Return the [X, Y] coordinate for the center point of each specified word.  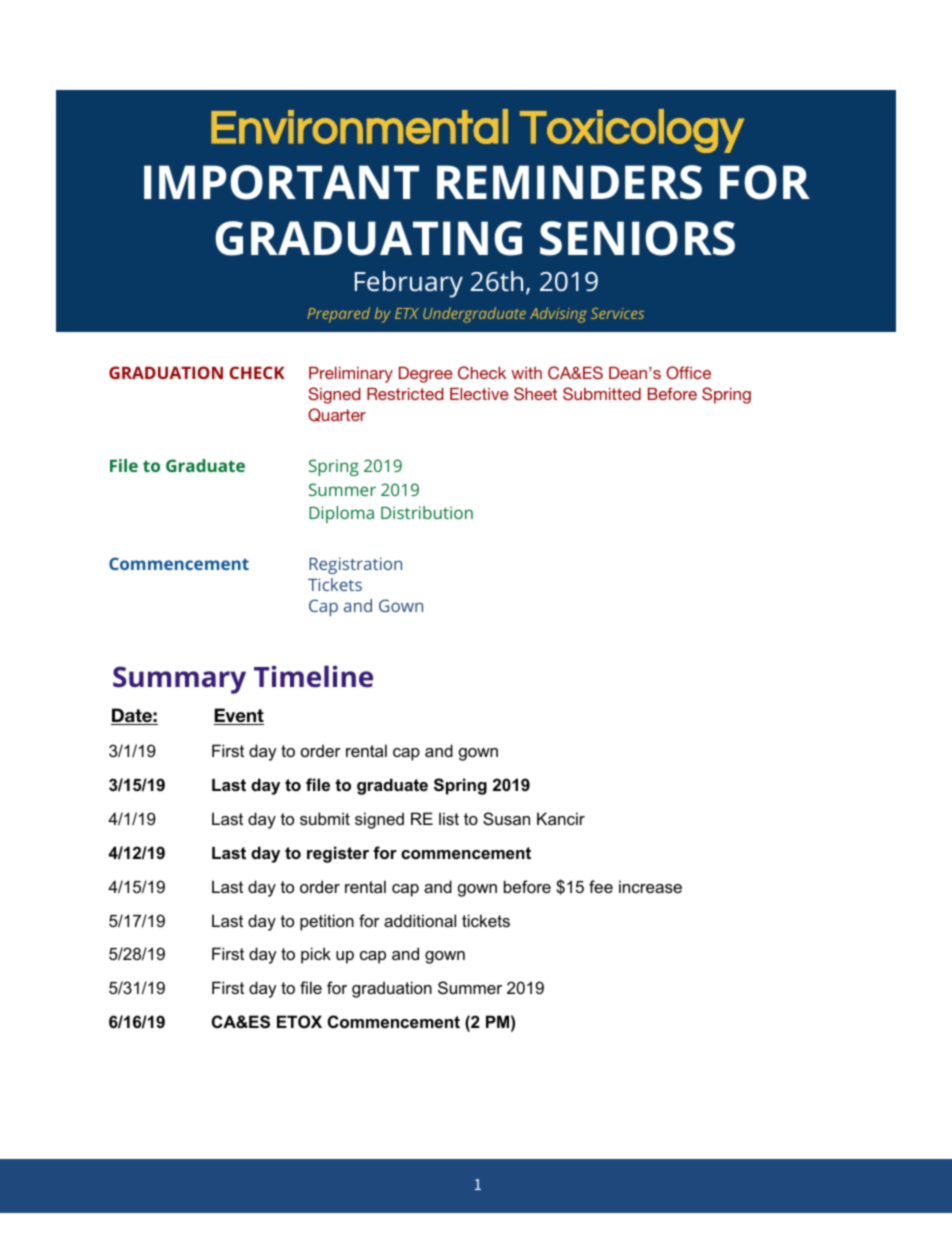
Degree [426, 375]
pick [316, 955]
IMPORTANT [281, 182]
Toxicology [632, 131]
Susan [506, 818]
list [449, 818]
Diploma [341, 514]
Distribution [427, 512]
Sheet [535, 394]
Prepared [338, 315]
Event [239, 716]
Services [617, 313]
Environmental [359, 126]
